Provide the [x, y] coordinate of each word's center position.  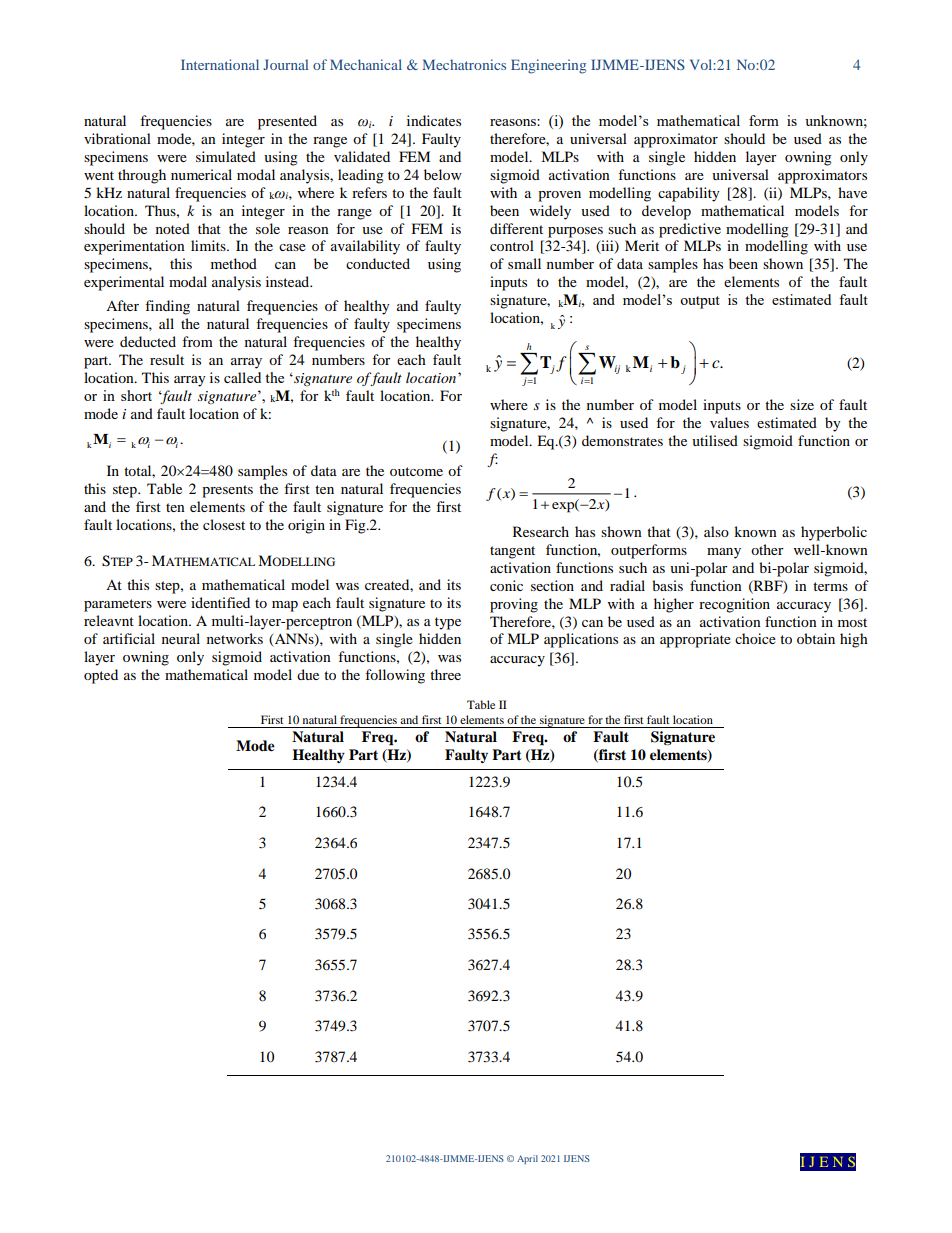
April [527, 1159]
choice [755, 638]
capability [689, 194]
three [445, 674]
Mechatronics [464, 64]
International [220, 64]
